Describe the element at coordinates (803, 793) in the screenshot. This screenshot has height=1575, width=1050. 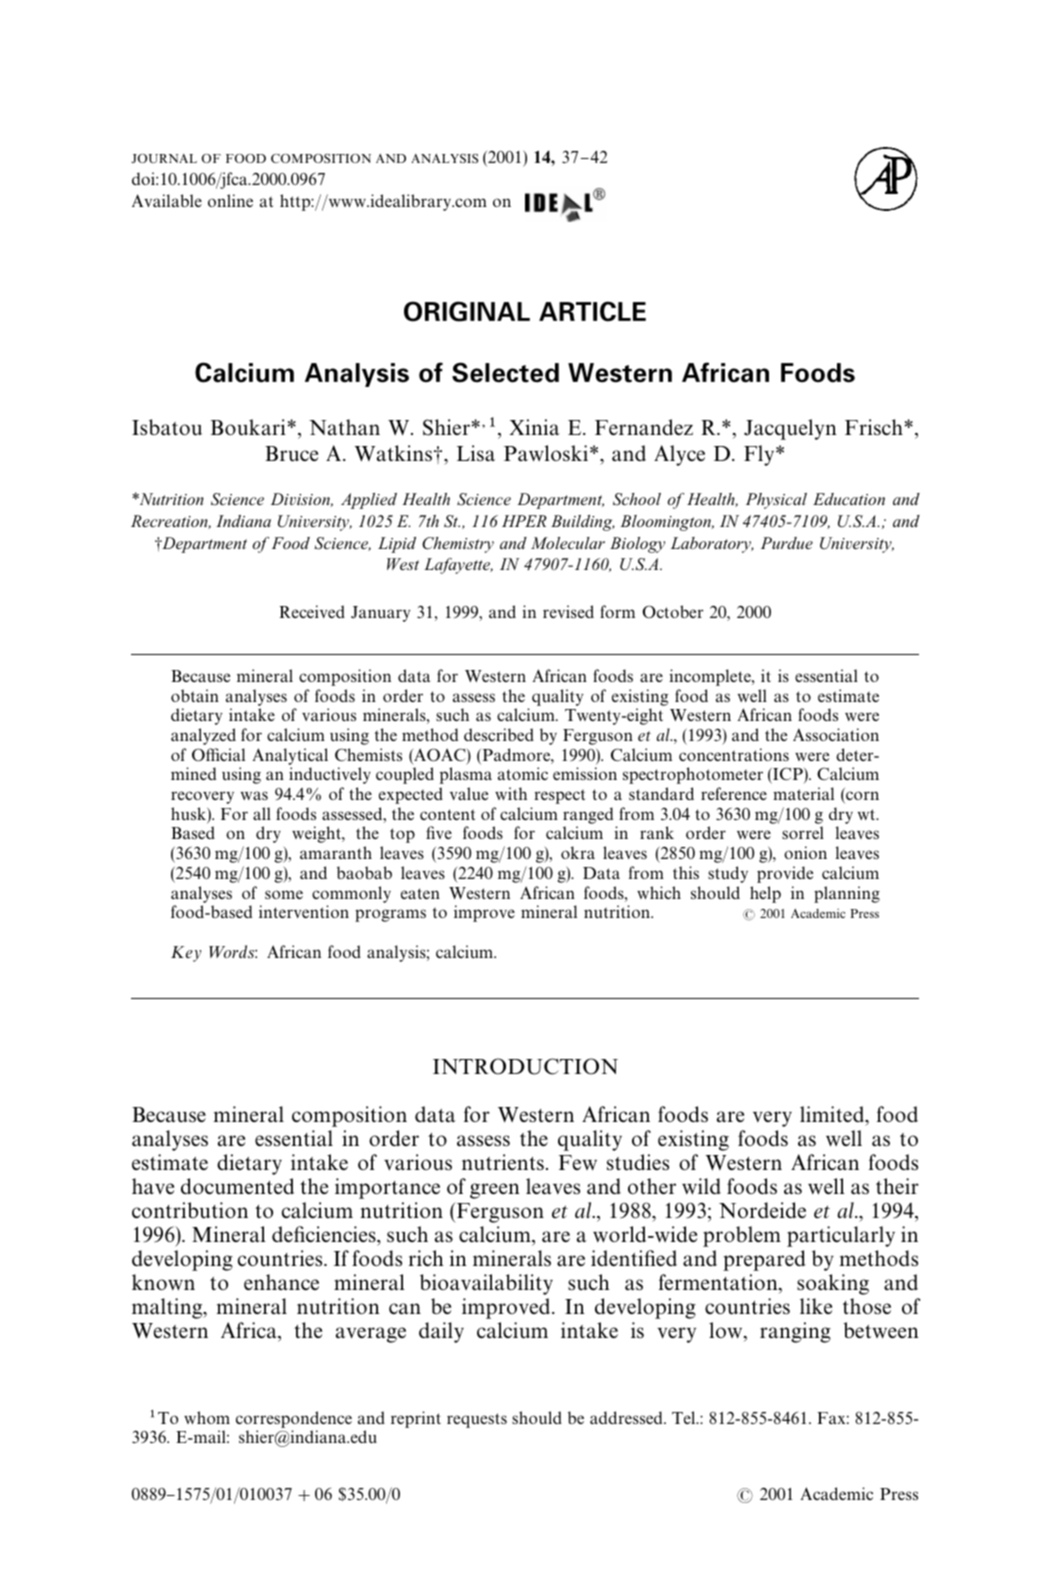
I see `material` at that location.
